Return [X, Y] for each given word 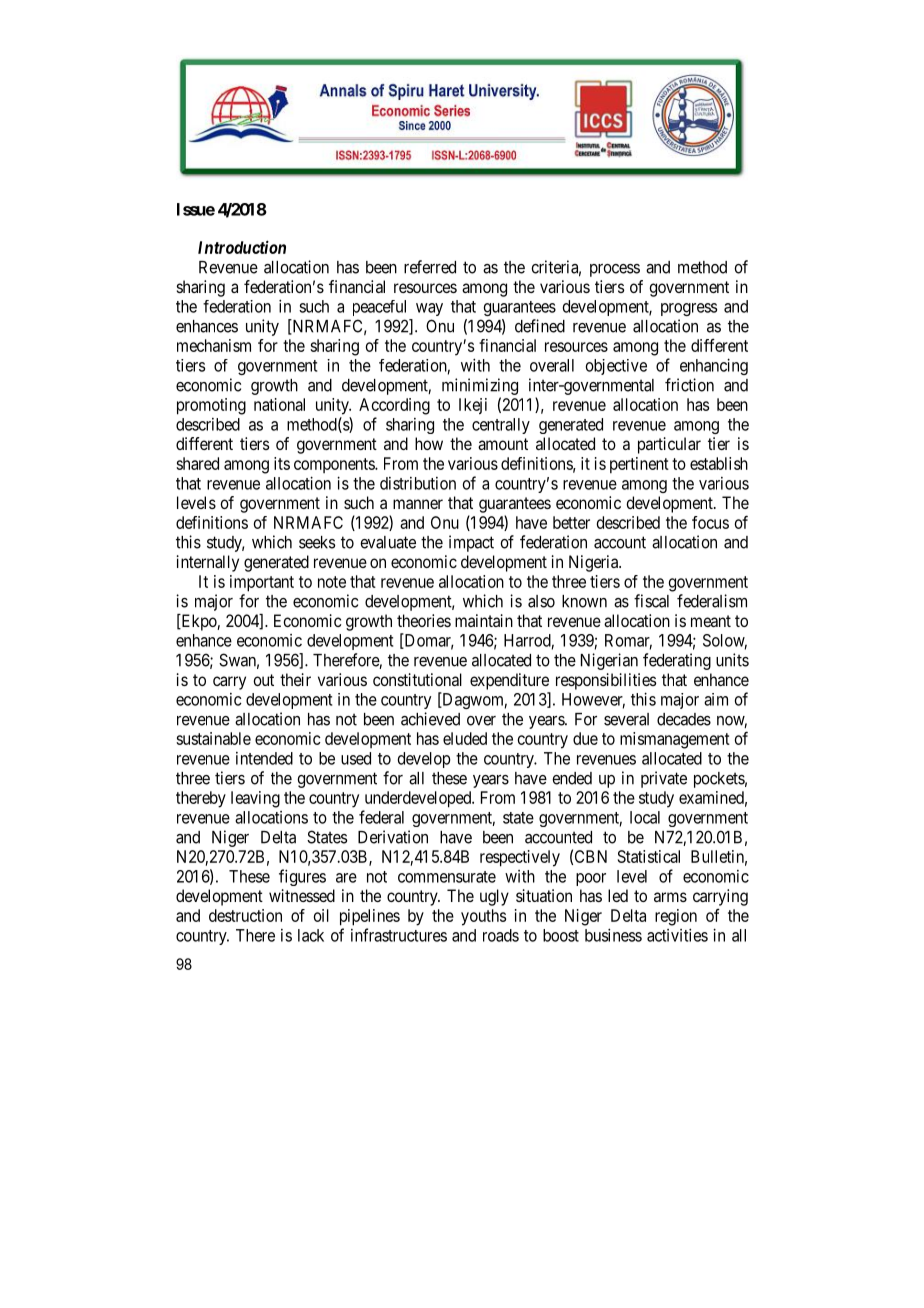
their [295, 679]
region [676, 917]
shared [197, 463]
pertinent [639, 465]
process [615, 270]
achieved [430, 719]
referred [430, 267]
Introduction [242, 247]
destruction [245, 915]
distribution [418, 483]
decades [684, 719]
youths [483, 917]
